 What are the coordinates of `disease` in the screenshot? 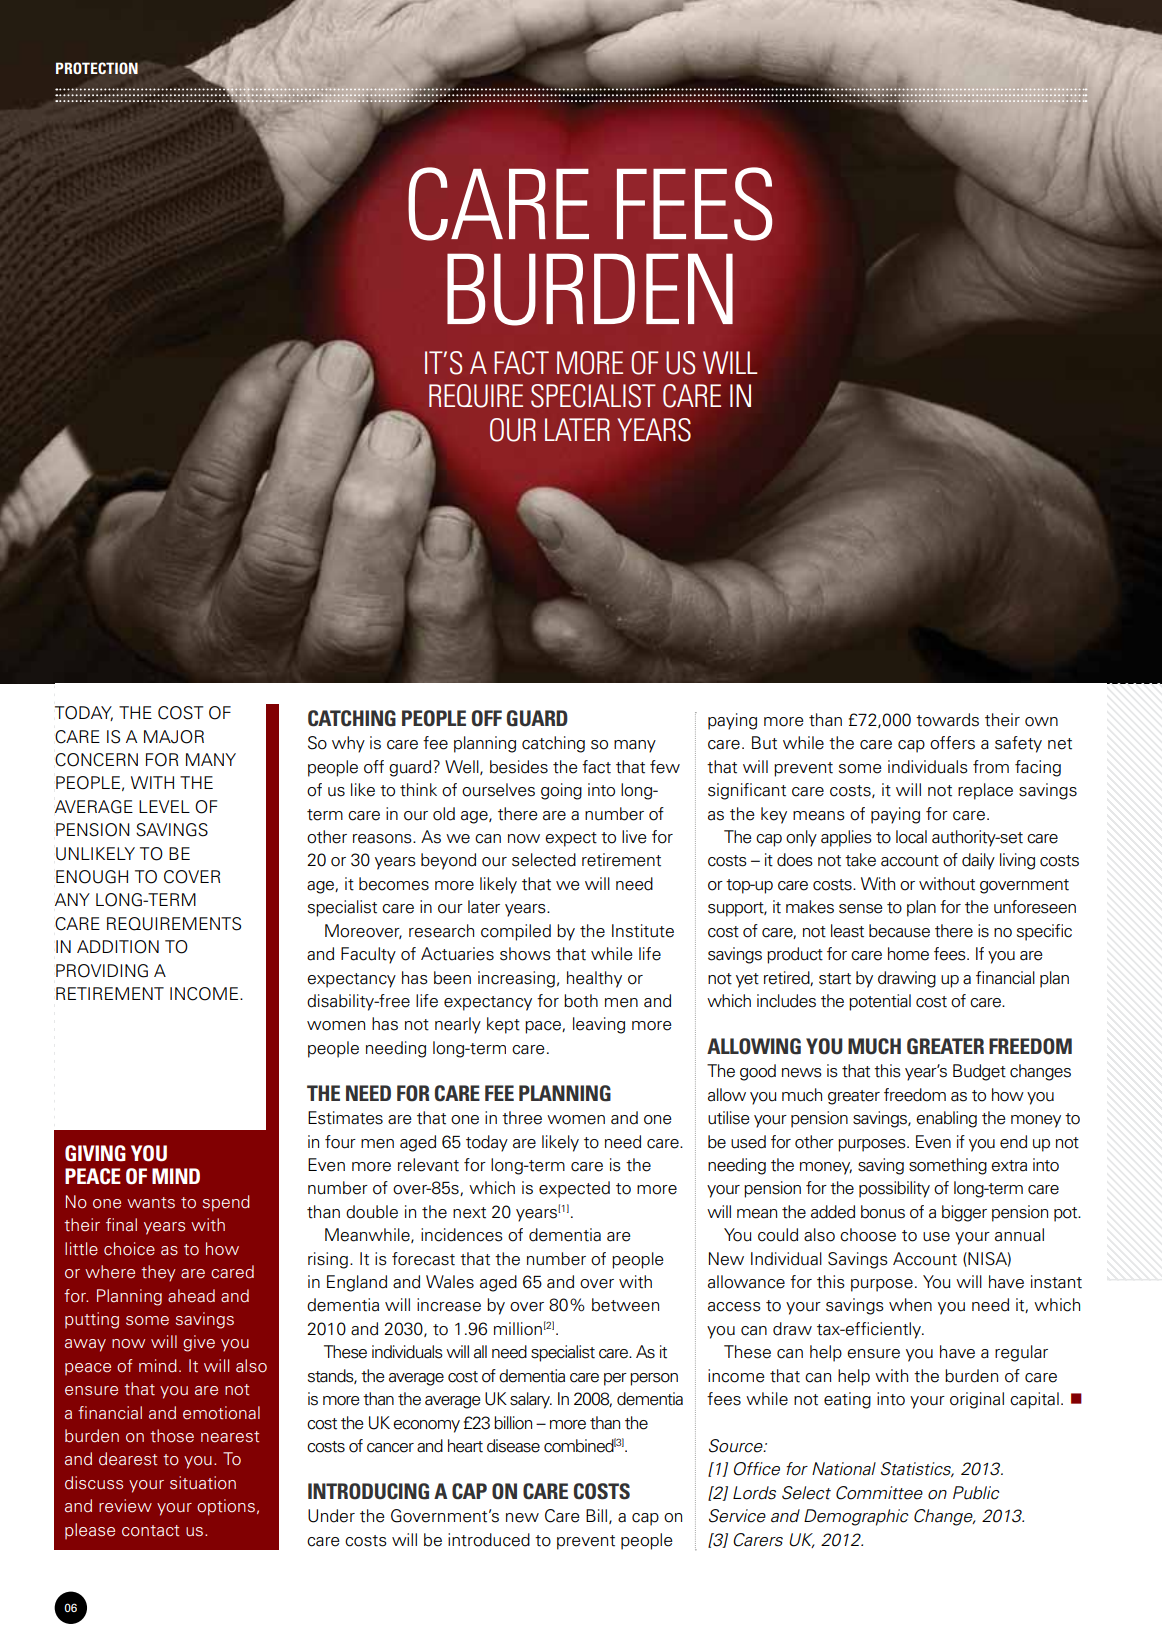 It's located at (513, 1446).
